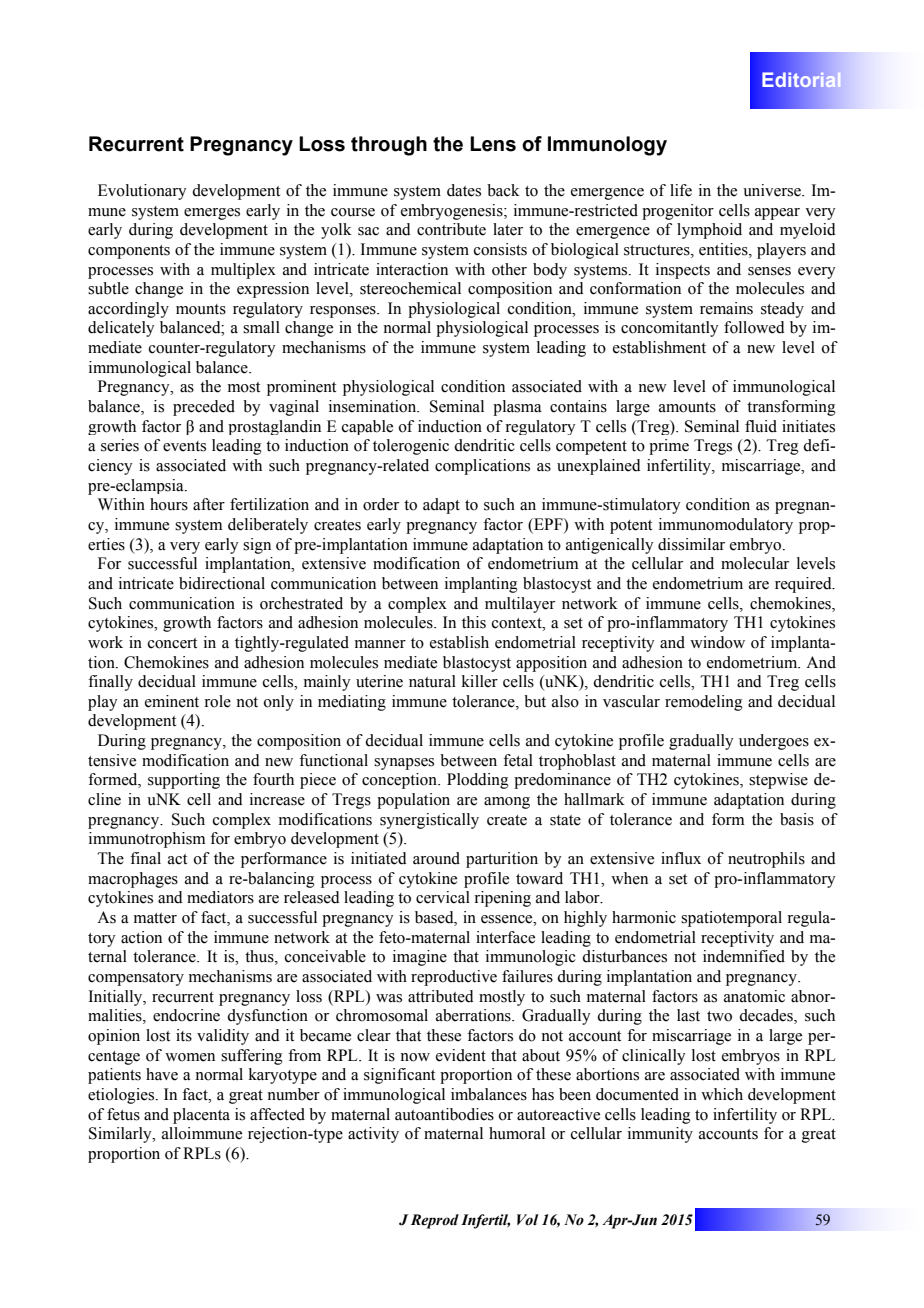 The height and width of the screenshot is (1308, 924). Describe the element at coordinates (766, 860) in the screenshot. I see `neutrophils` at that location.
